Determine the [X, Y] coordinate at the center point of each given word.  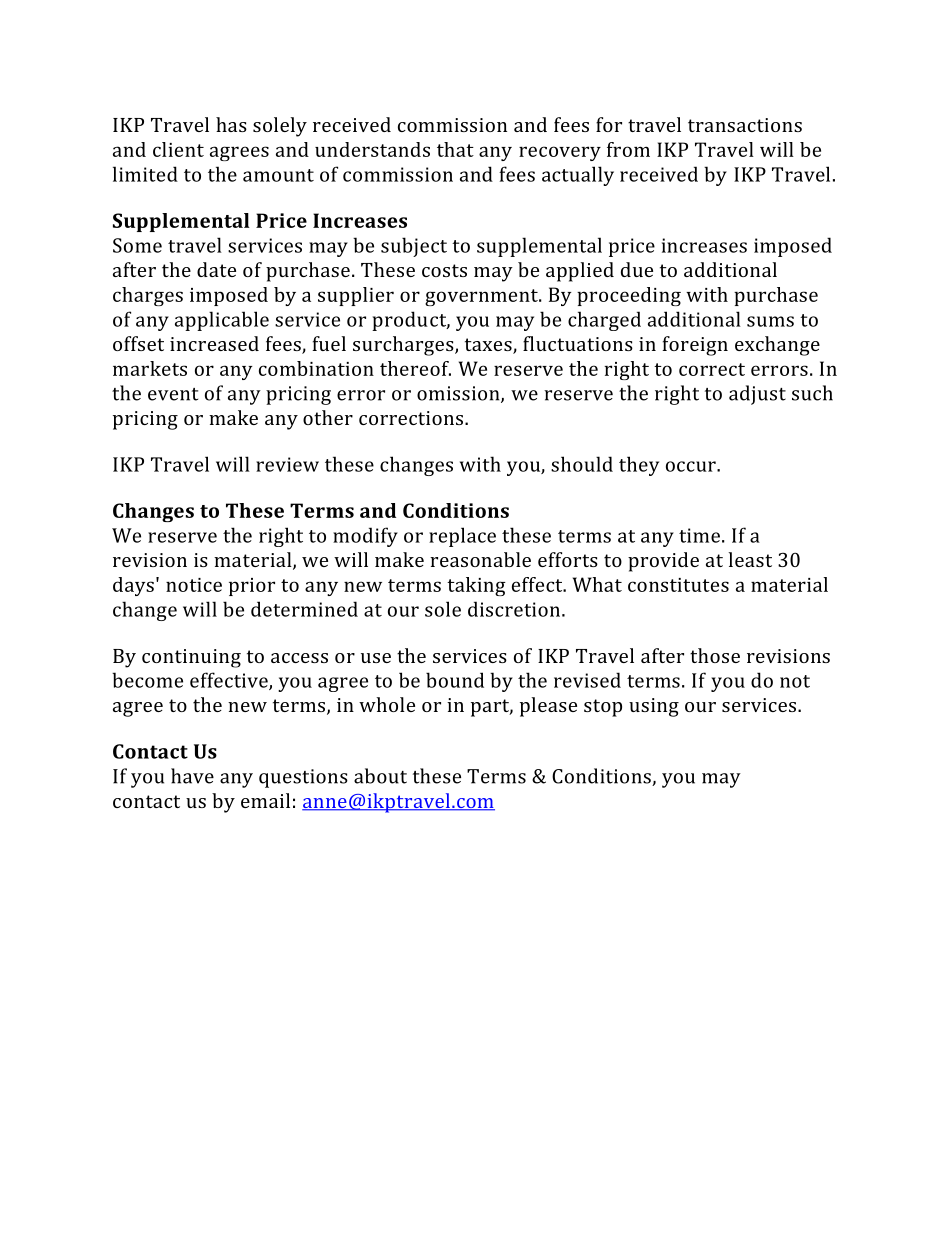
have [192, 776]
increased [214, 343]
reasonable [480, 559]
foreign [695, 346]
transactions [745, 125]
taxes [489, 346]
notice [194, 585]
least [750, 559]
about [380, 776]
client [178, 149]
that [455, 149]
